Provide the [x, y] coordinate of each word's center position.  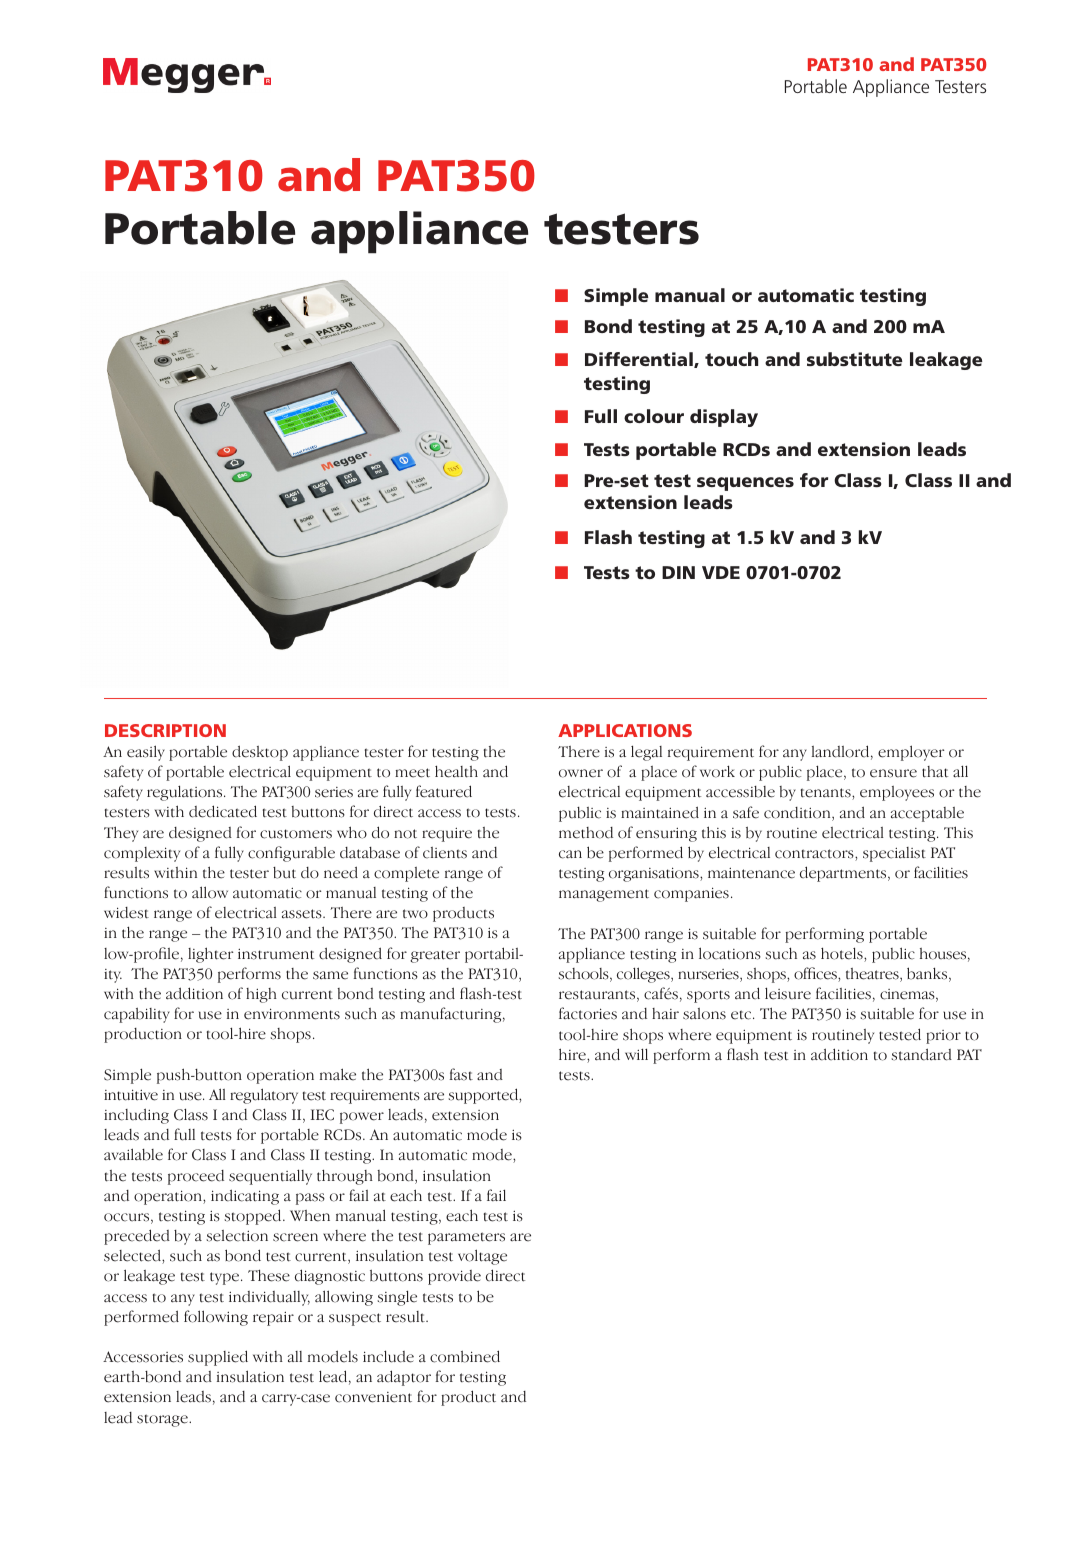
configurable [291, 854]
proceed [196, 1177]
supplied [218, 1358]
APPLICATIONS [625, 730]
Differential [640, 360]
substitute [855, 359]
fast [461, 1074]
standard [921, 1054]
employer [911, 753]
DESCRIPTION [165, 730]
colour [654, 416]
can [570, 854]
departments [844, 874]
